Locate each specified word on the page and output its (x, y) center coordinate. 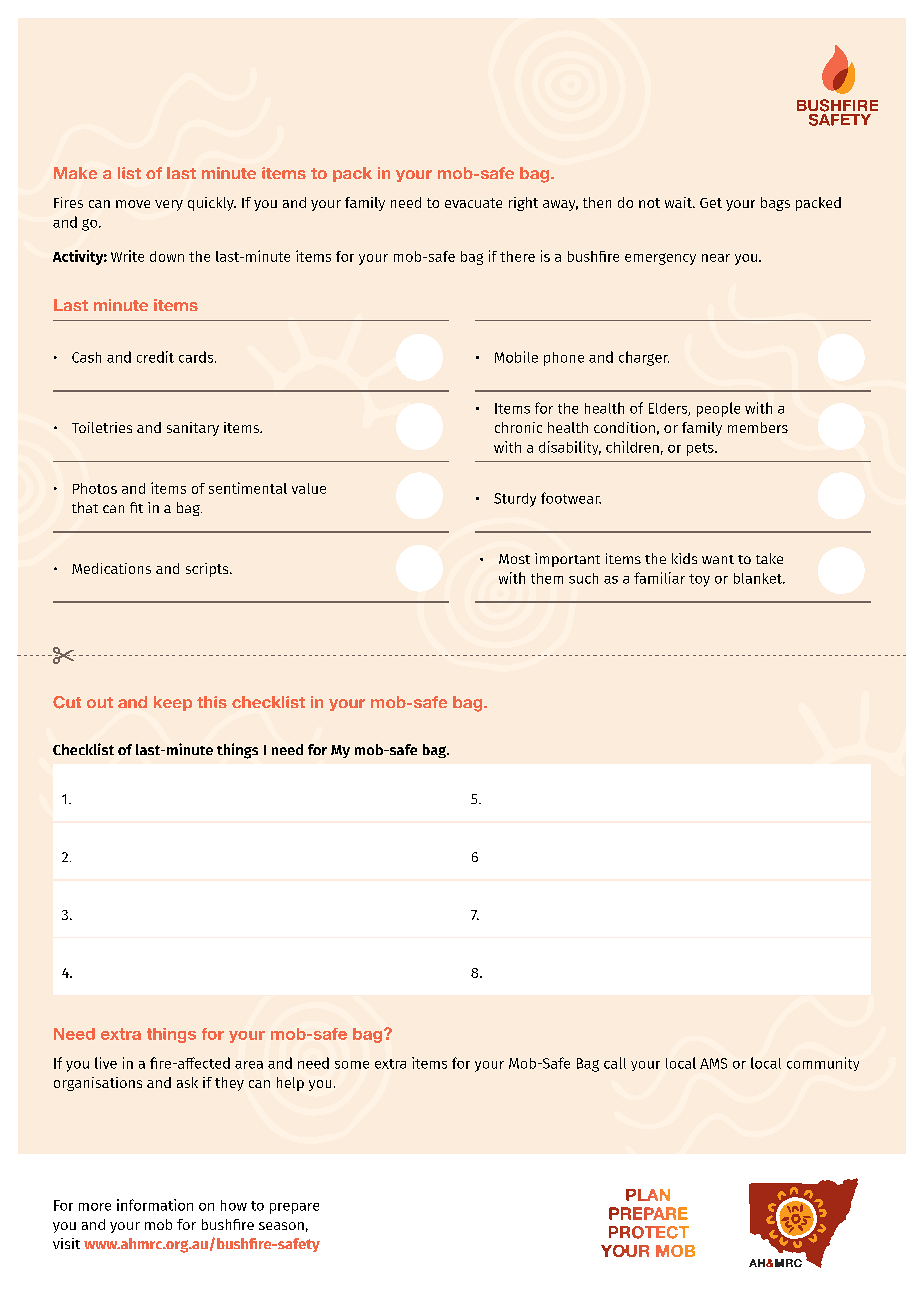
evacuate (473, 203)
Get (711, 203)
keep (173, 703)
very (169, 205)
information (155, 1205)
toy (699, 580)
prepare (294, 1208)
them (547, 578)
